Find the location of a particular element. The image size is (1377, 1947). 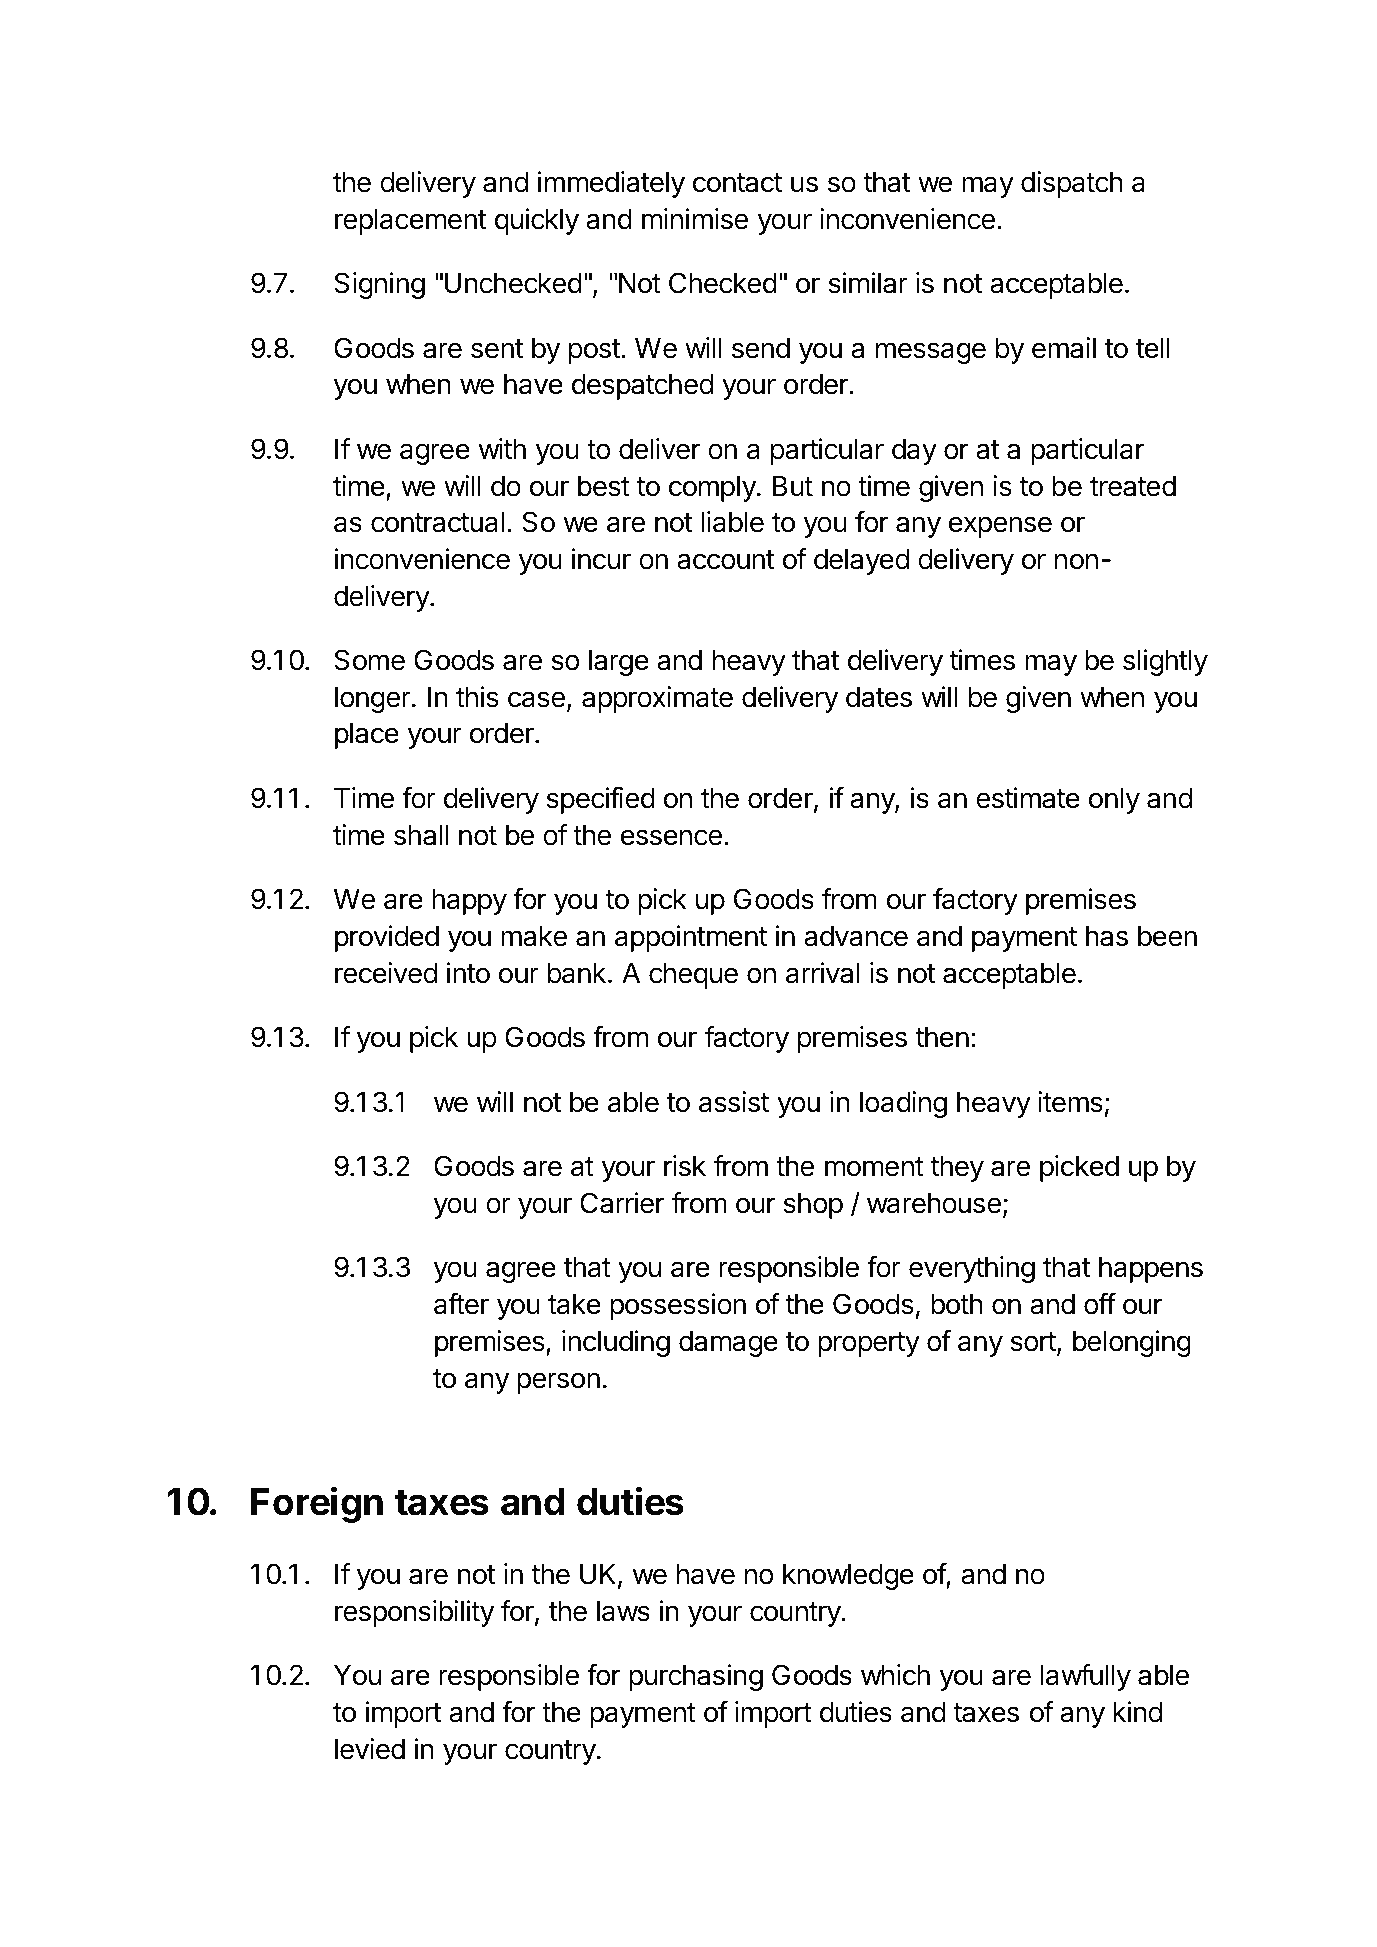

been is located at coordinates (1167, 936).
